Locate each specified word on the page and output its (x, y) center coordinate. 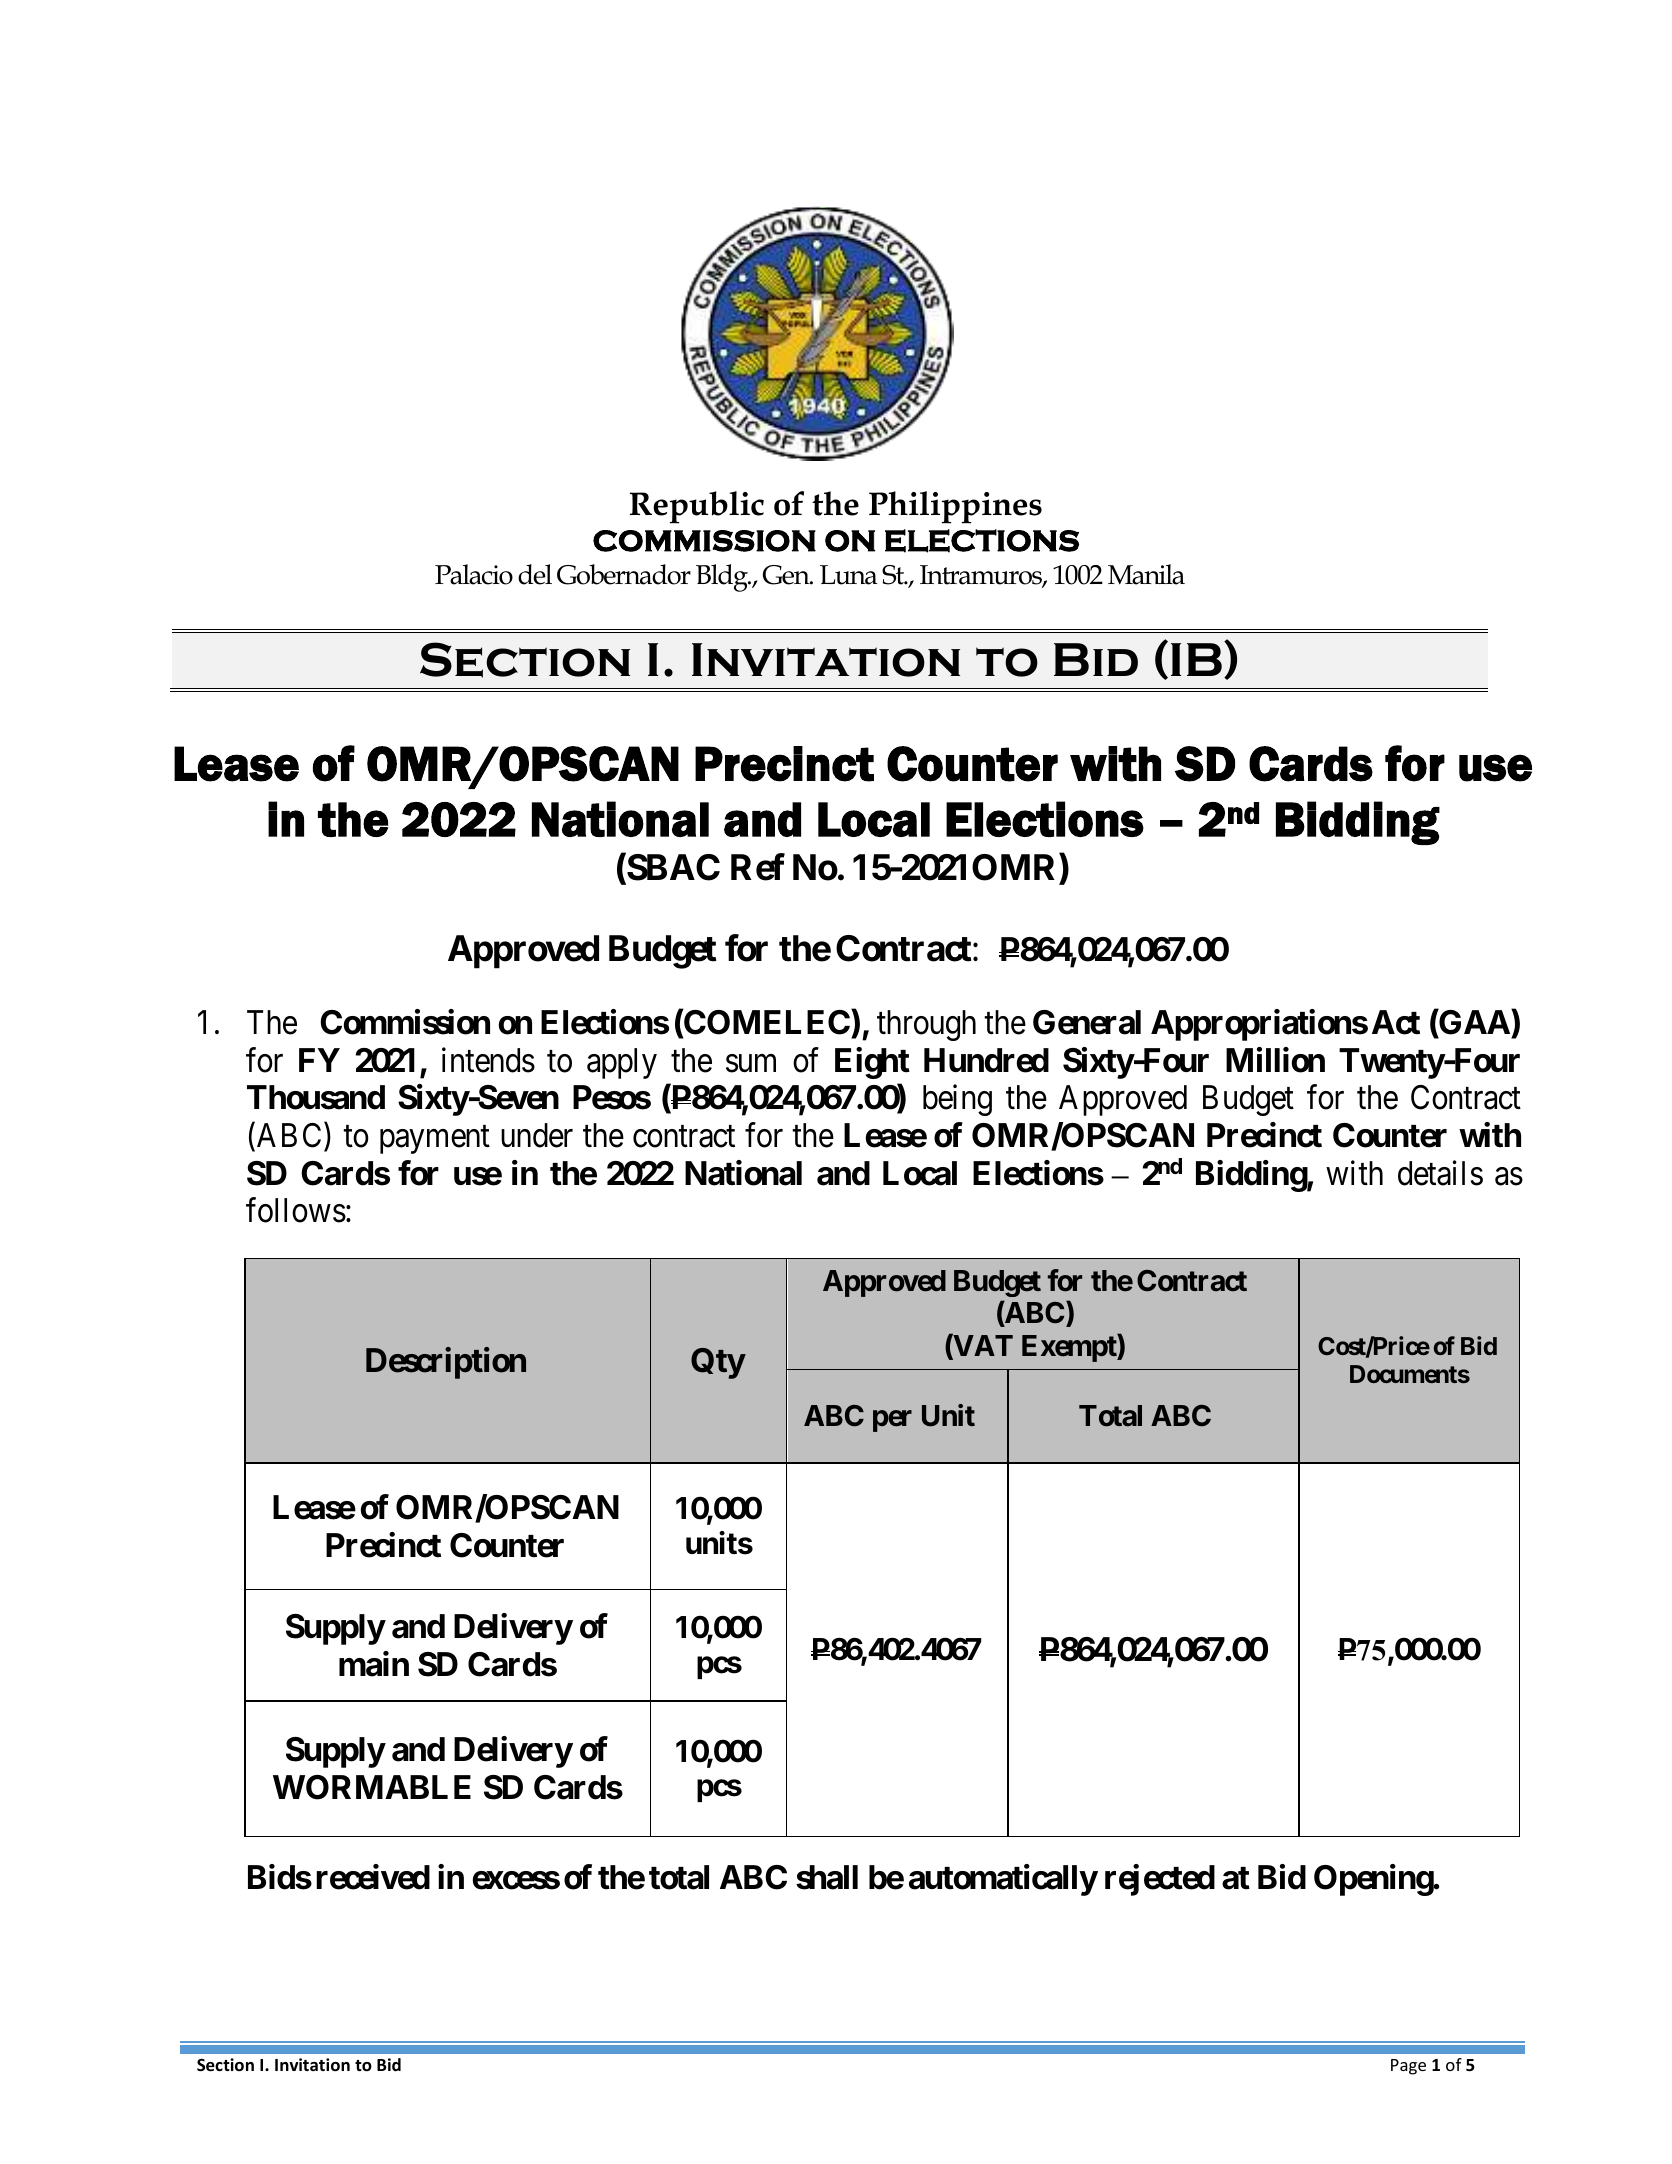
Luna (849, 575)
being (957, 1100)
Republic (697, 507)
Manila (1146, 574)
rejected (1160, 1880)
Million (1275, 1060)
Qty (718, 1363)
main (374, 1664)
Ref (758, 867)
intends (488, 1060)
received (373, 1877)
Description (446, 1363)
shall (827, 1877)
